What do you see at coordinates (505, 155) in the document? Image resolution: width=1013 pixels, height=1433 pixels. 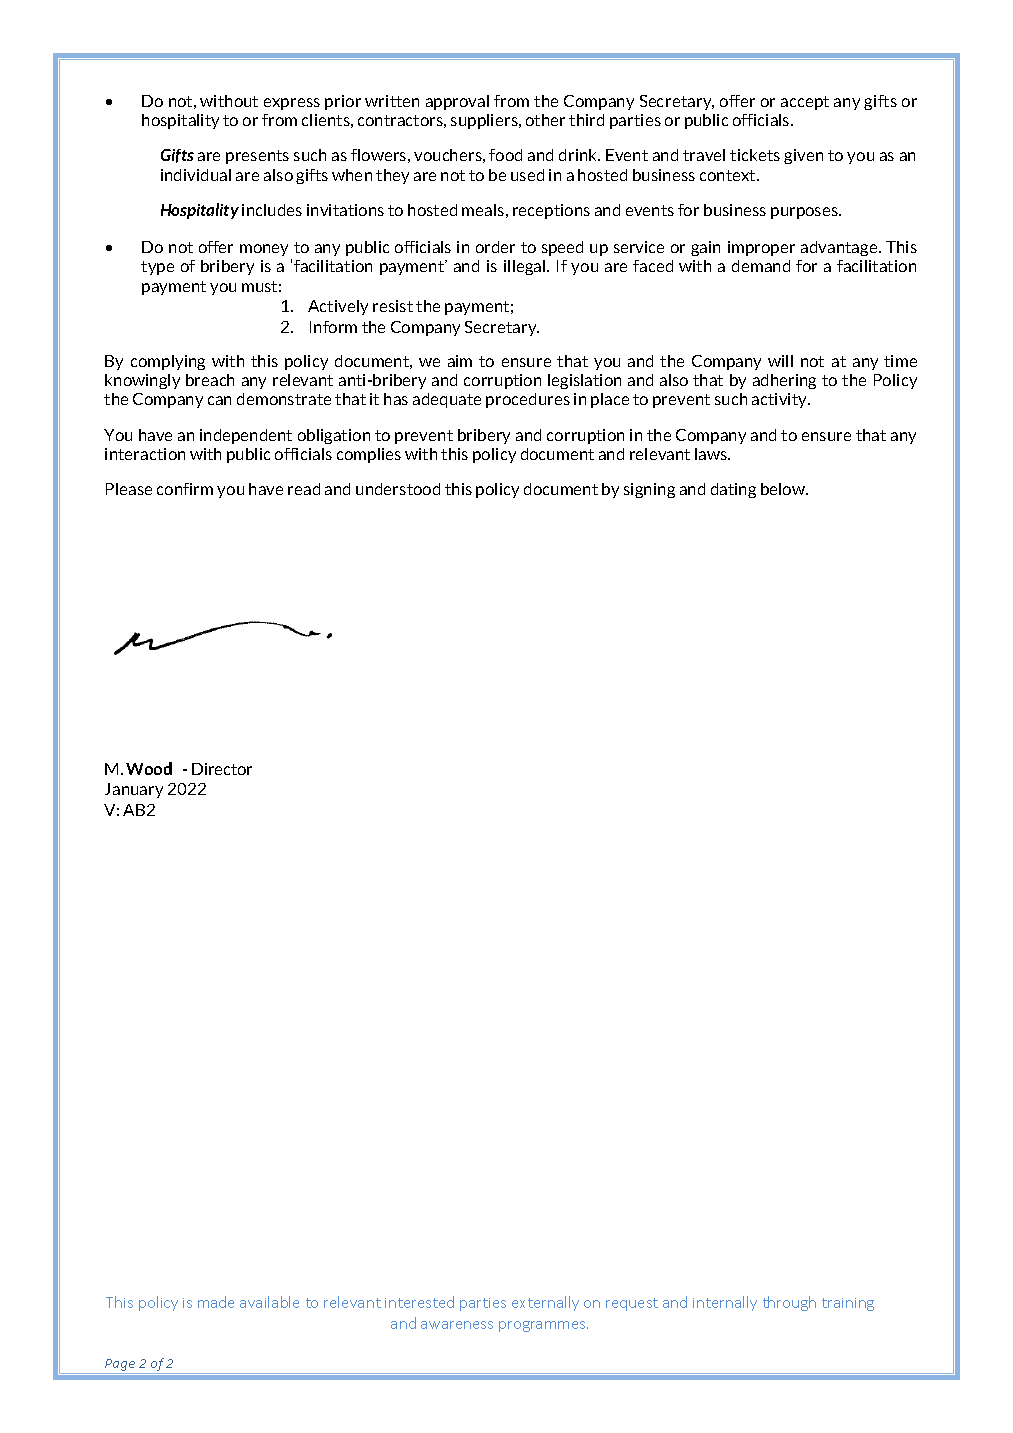 I see `food` at bounding box center [505, 155].
